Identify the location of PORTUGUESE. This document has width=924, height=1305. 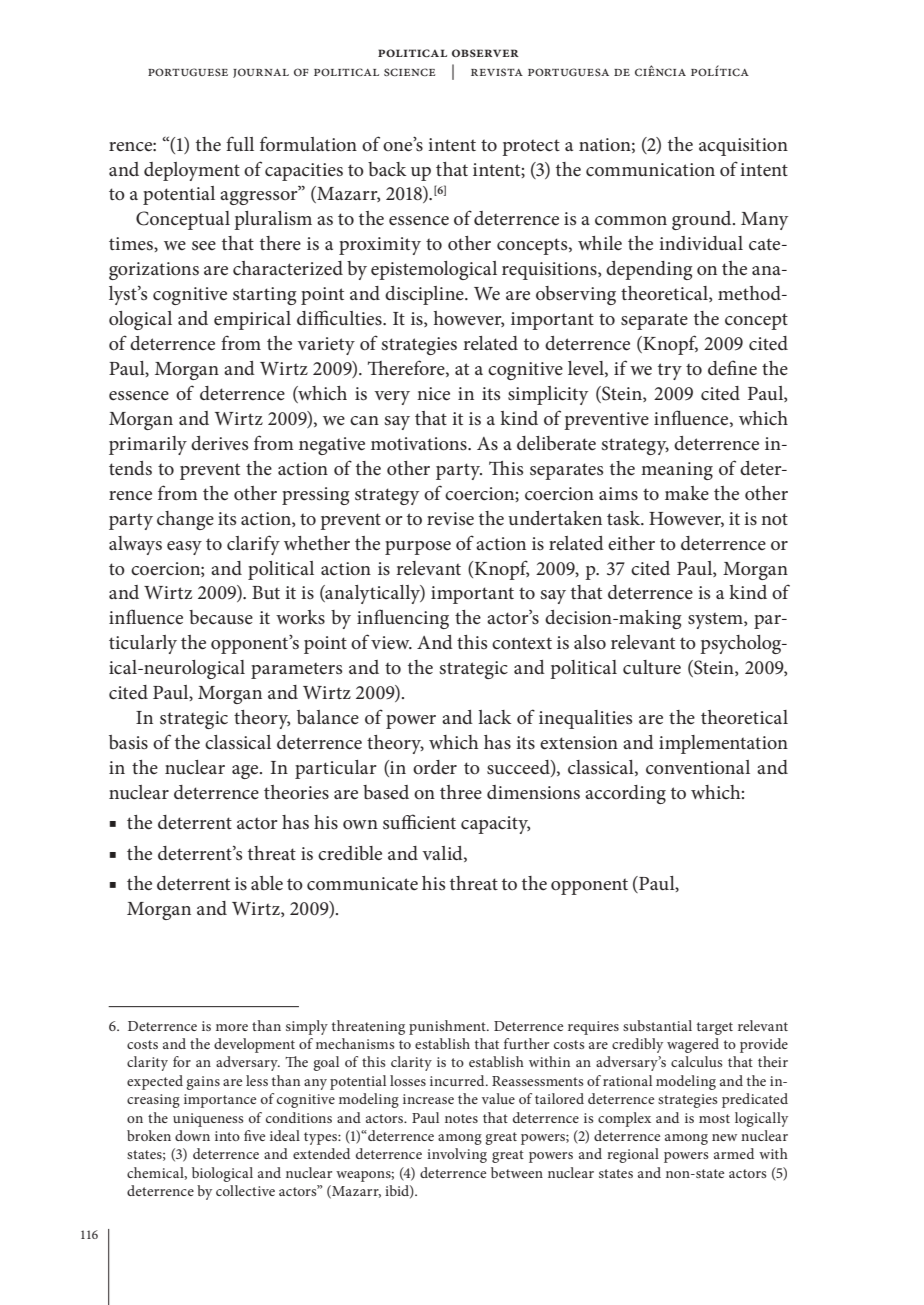
(188, 72).
